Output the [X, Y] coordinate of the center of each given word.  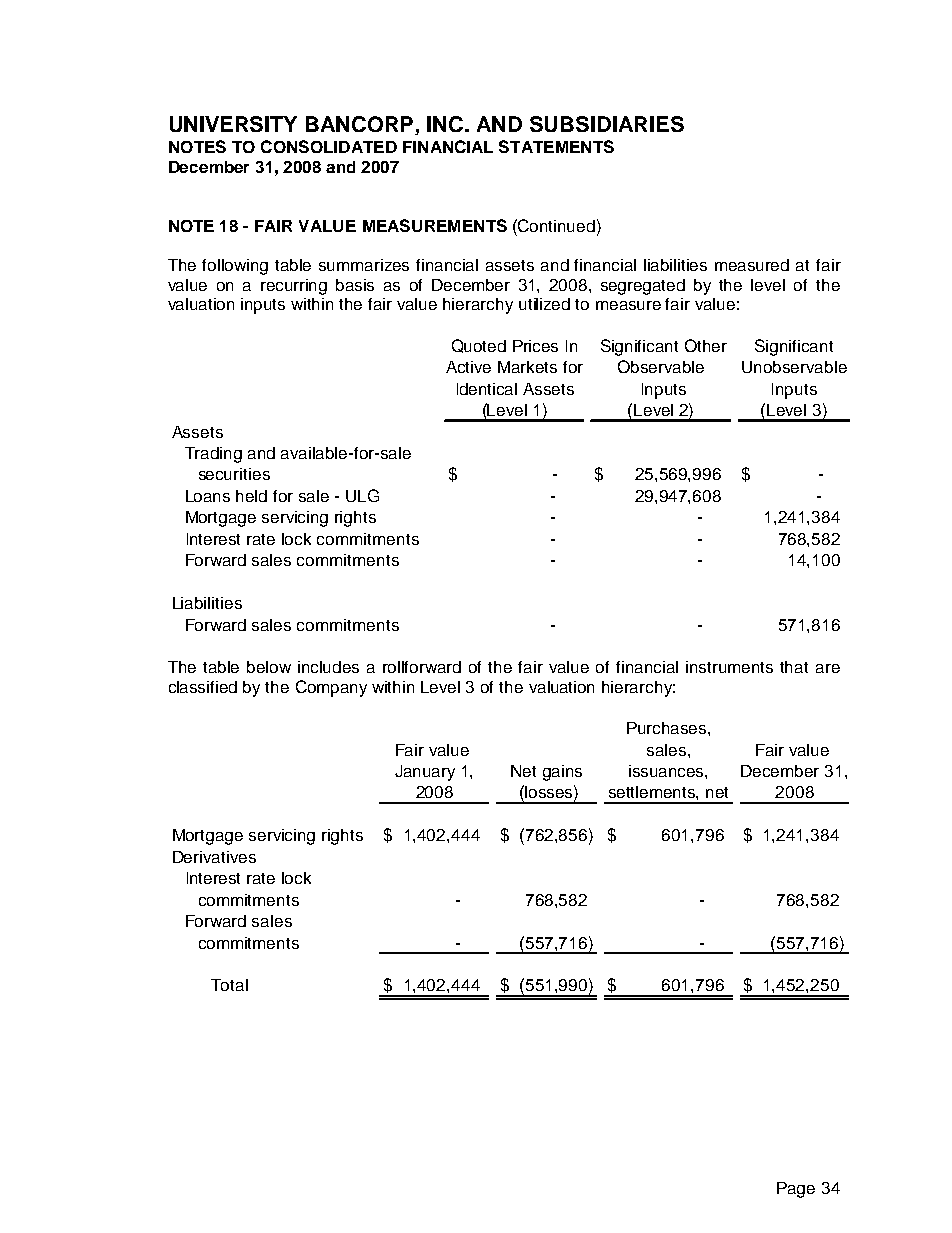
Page [796, 1190]
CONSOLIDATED [329, 146]
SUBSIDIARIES [607, 124]
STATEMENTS [556, 146]
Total [229, 985]
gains [562, 773]
